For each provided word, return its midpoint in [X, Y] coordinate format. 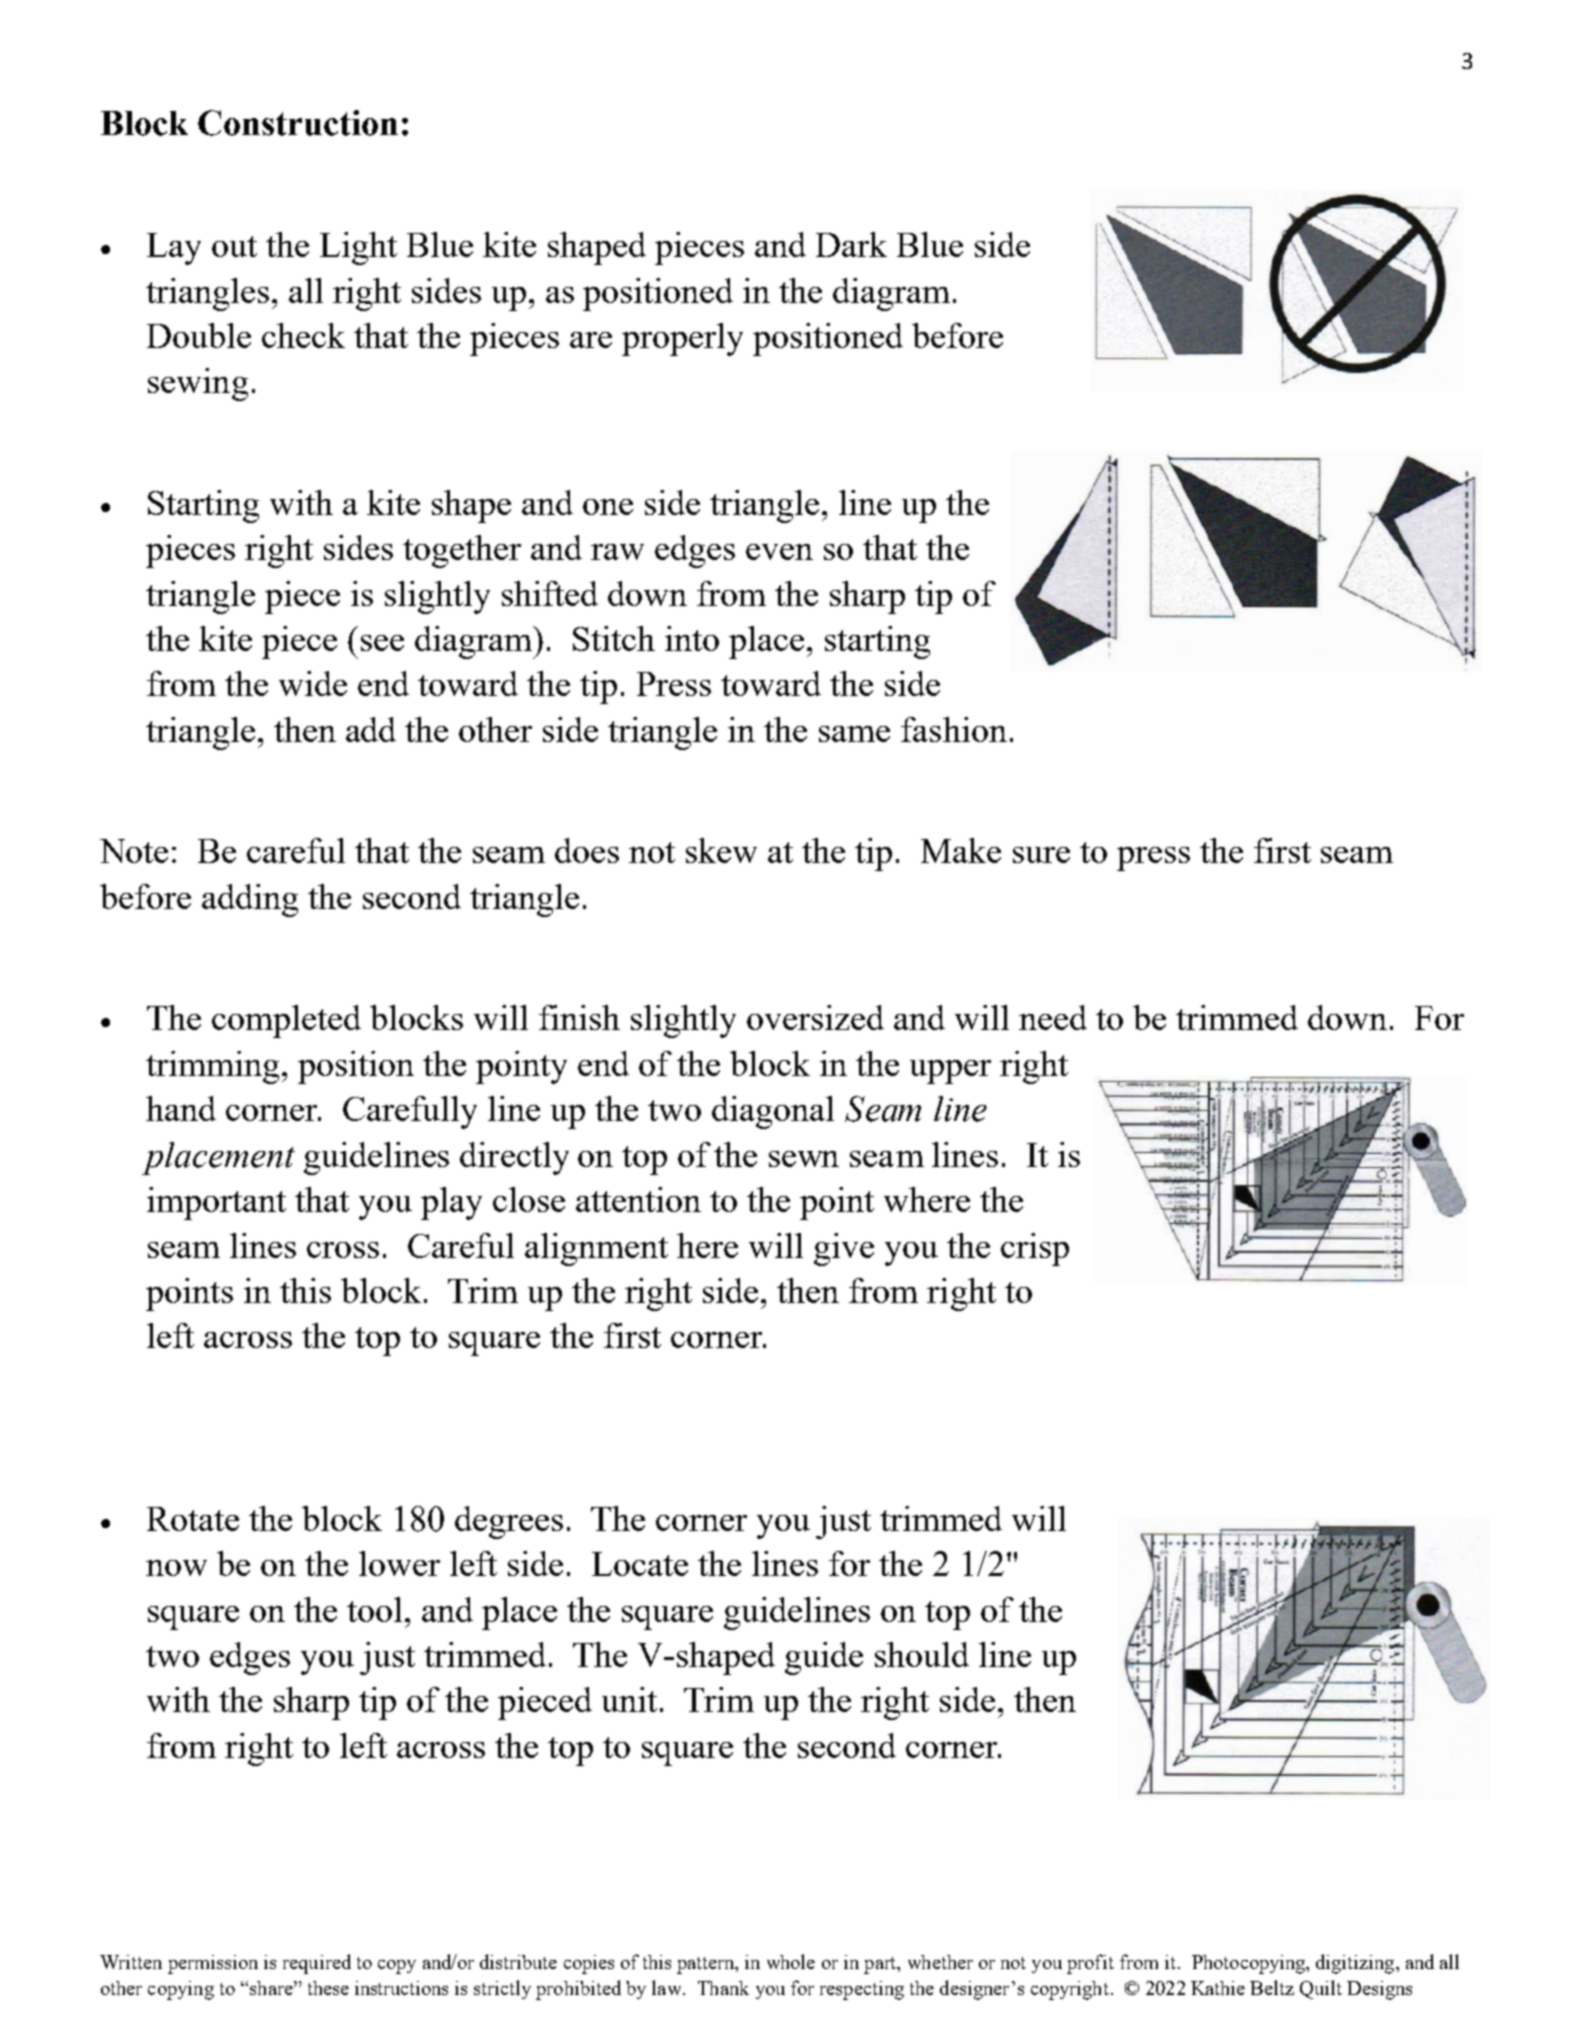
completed [286, 1021]
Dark [851, 244]
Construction [298, 123]
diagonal [773, 1112]
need [1053, 1017]
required [317, 1964]
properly [682, 339]
